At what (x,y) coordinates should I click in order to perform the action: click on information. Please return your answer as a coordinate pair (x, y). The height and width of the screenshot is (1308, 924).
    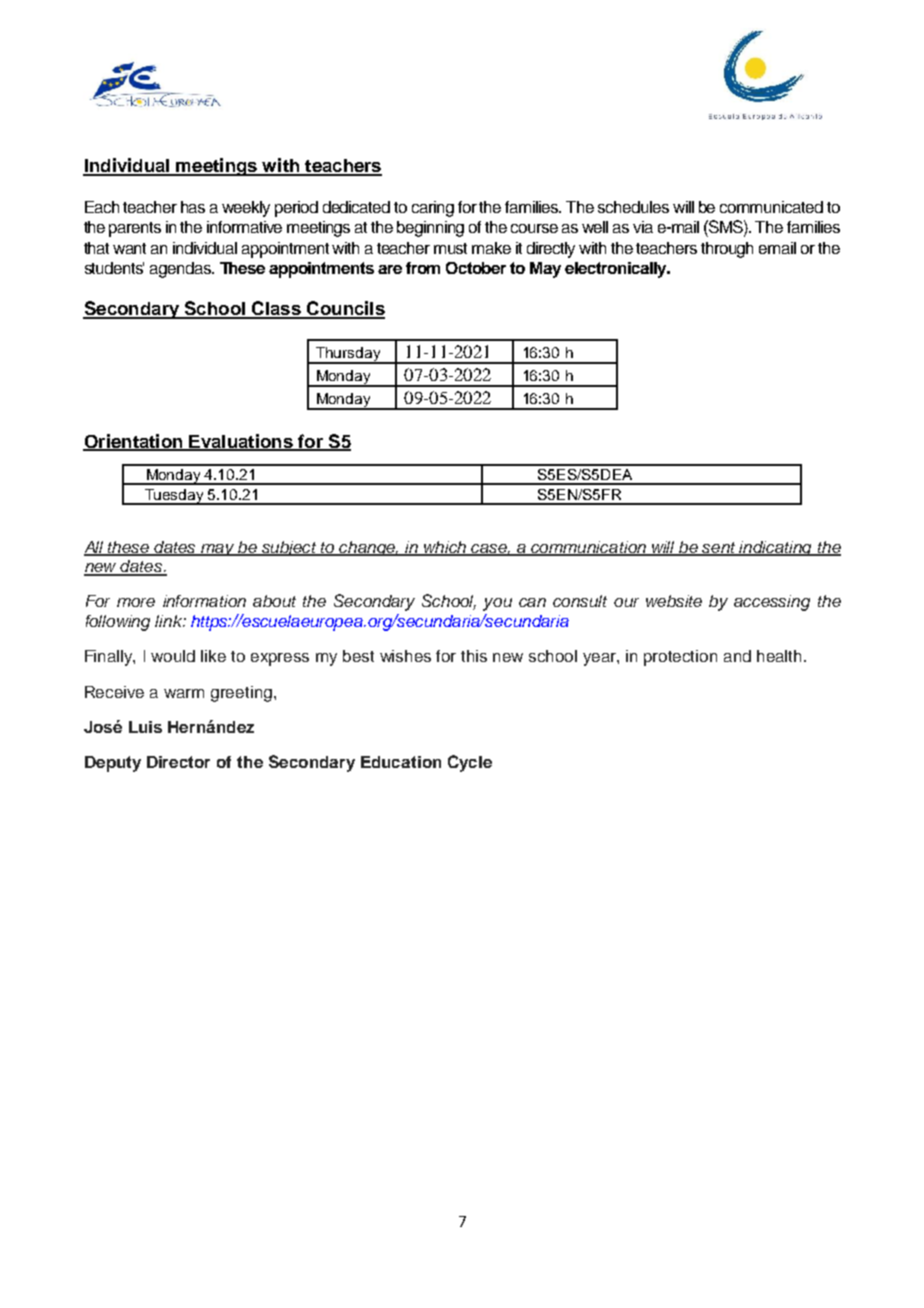
    Looking at the image, I should click on (204, 601).
